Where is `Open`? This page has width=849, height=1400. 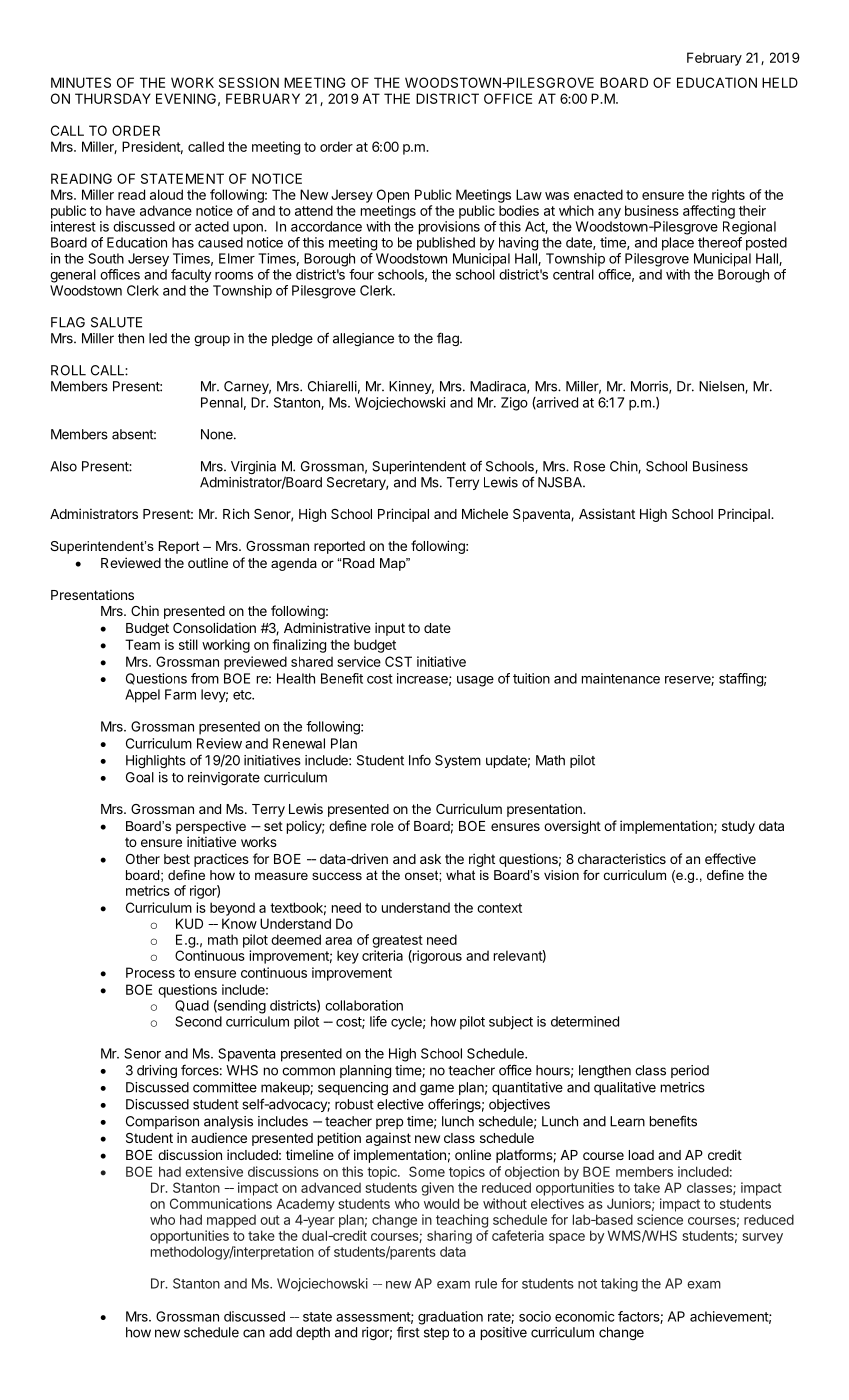
Open is located at coordinates (393, 196).
